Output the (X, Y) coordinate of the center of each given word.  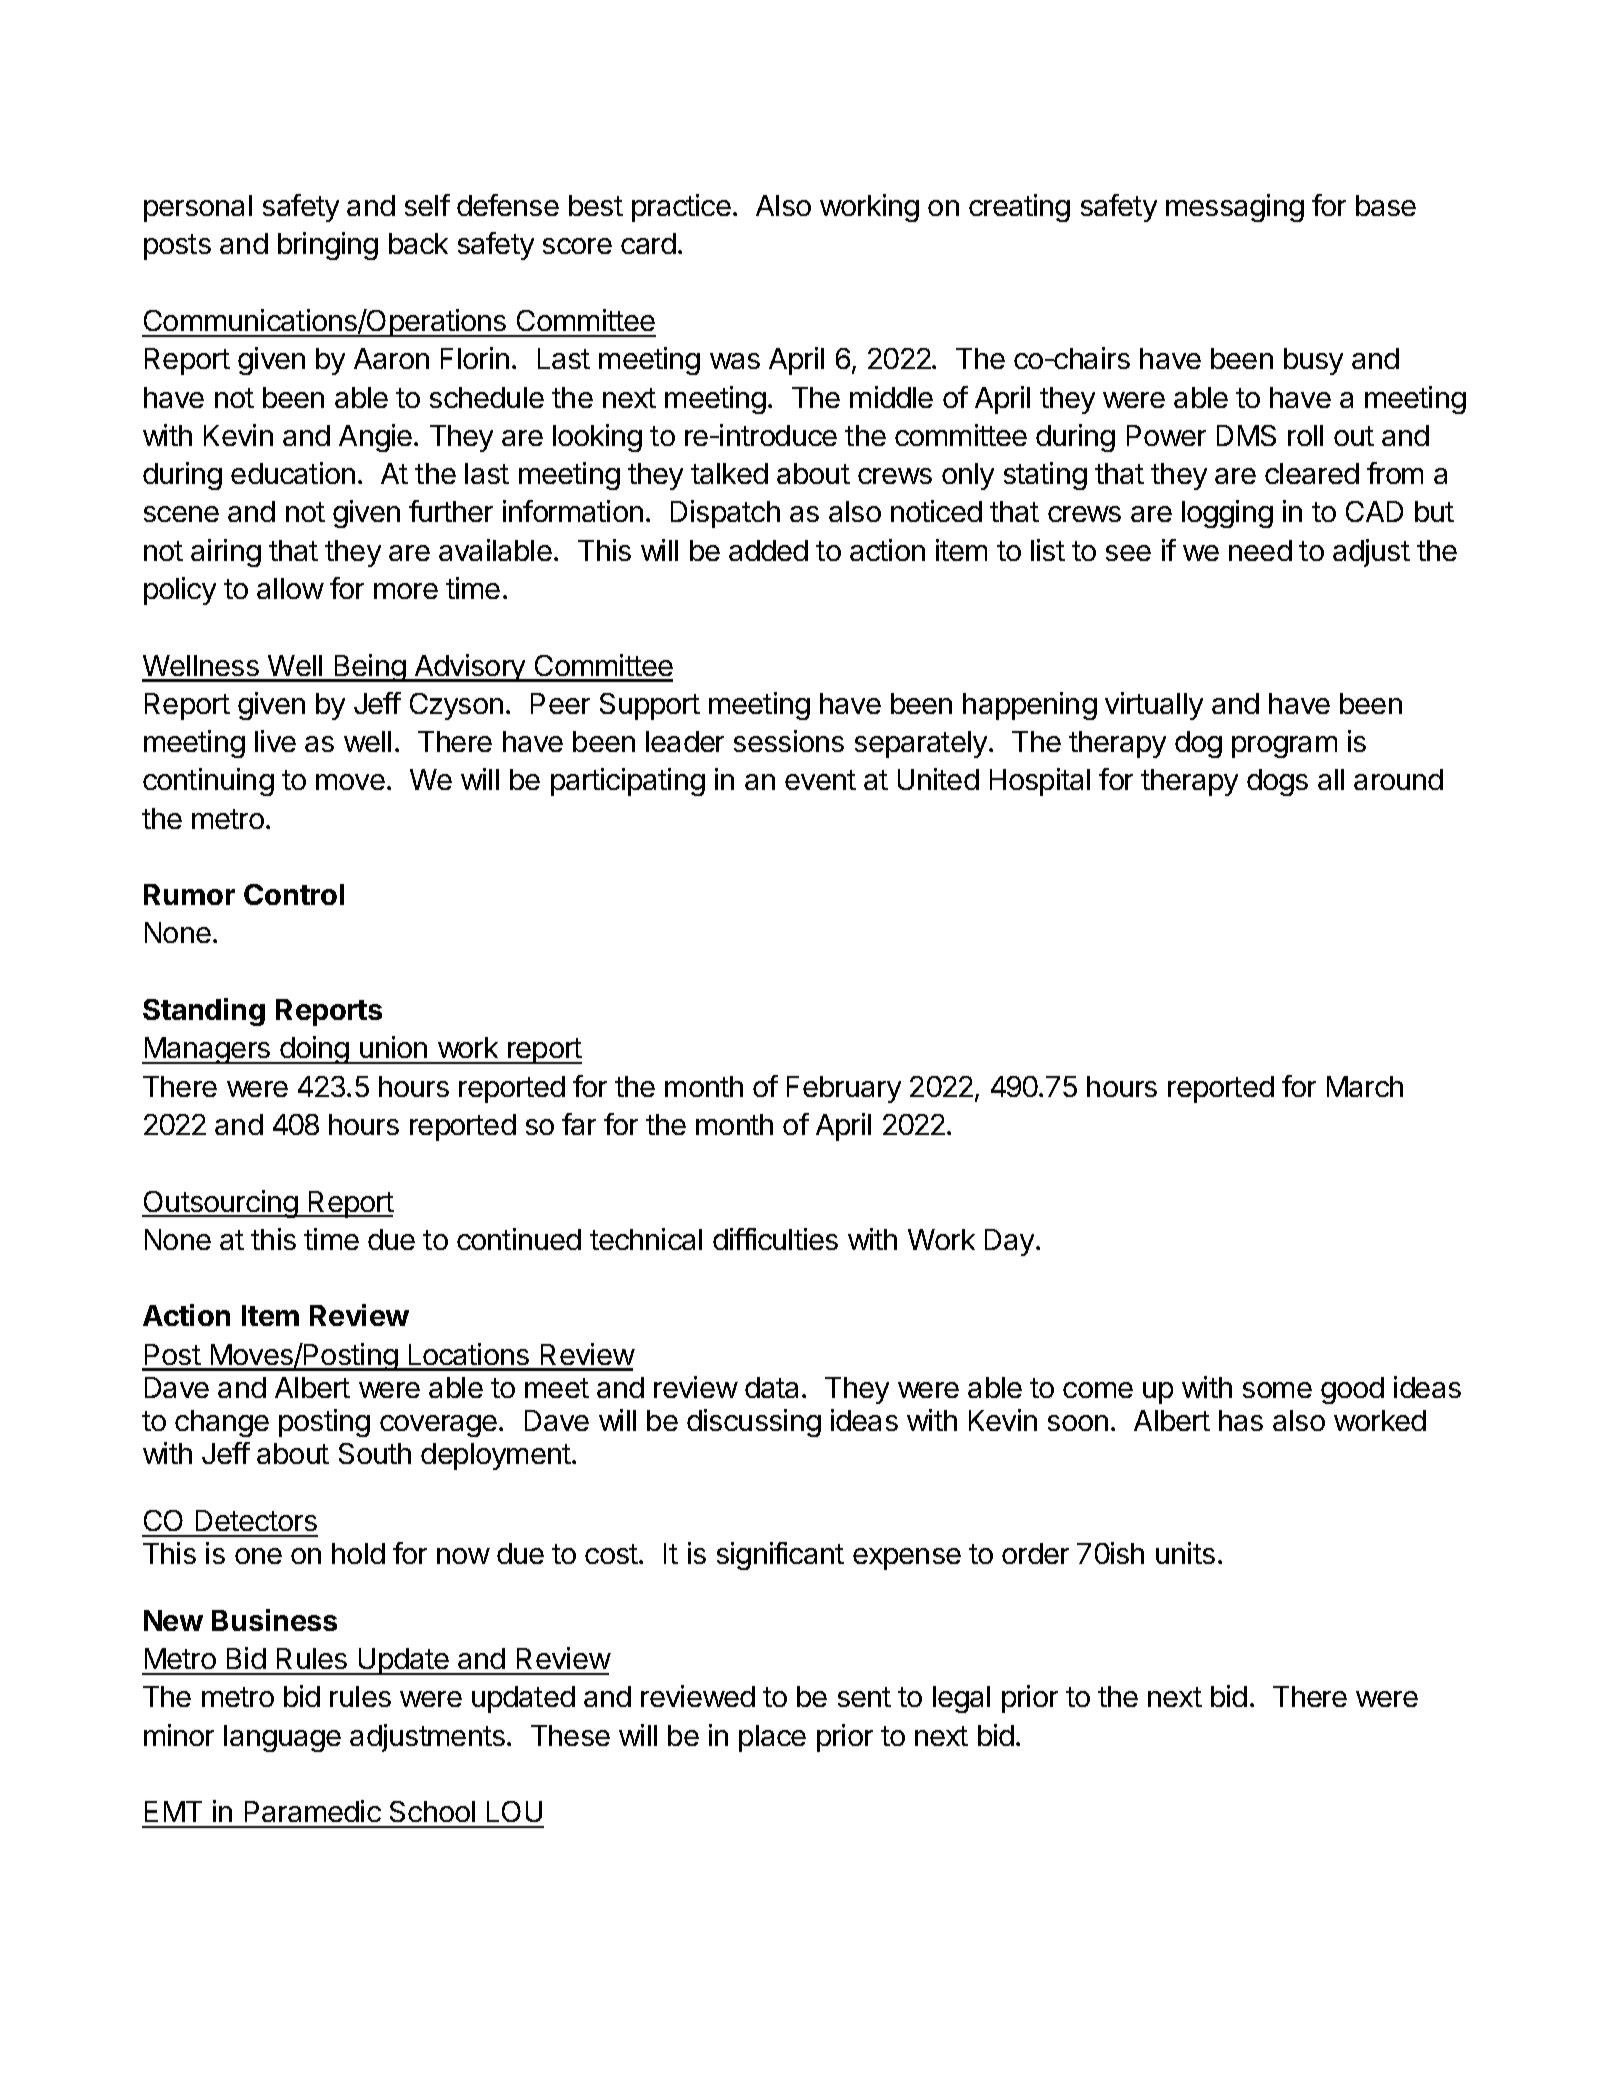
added (768, 550)
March (1365, 1086)
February (844, 1089)
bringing (328, 246)
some (1277, 1390)
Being (369, 668)
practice (681, 208)
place (772, 1738)
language (282, 1738)
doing (314, 1050)
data (771, 1387)
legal (961, 1699)
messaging (1235, 208)
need (1260, 550)
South (375, 1453)
